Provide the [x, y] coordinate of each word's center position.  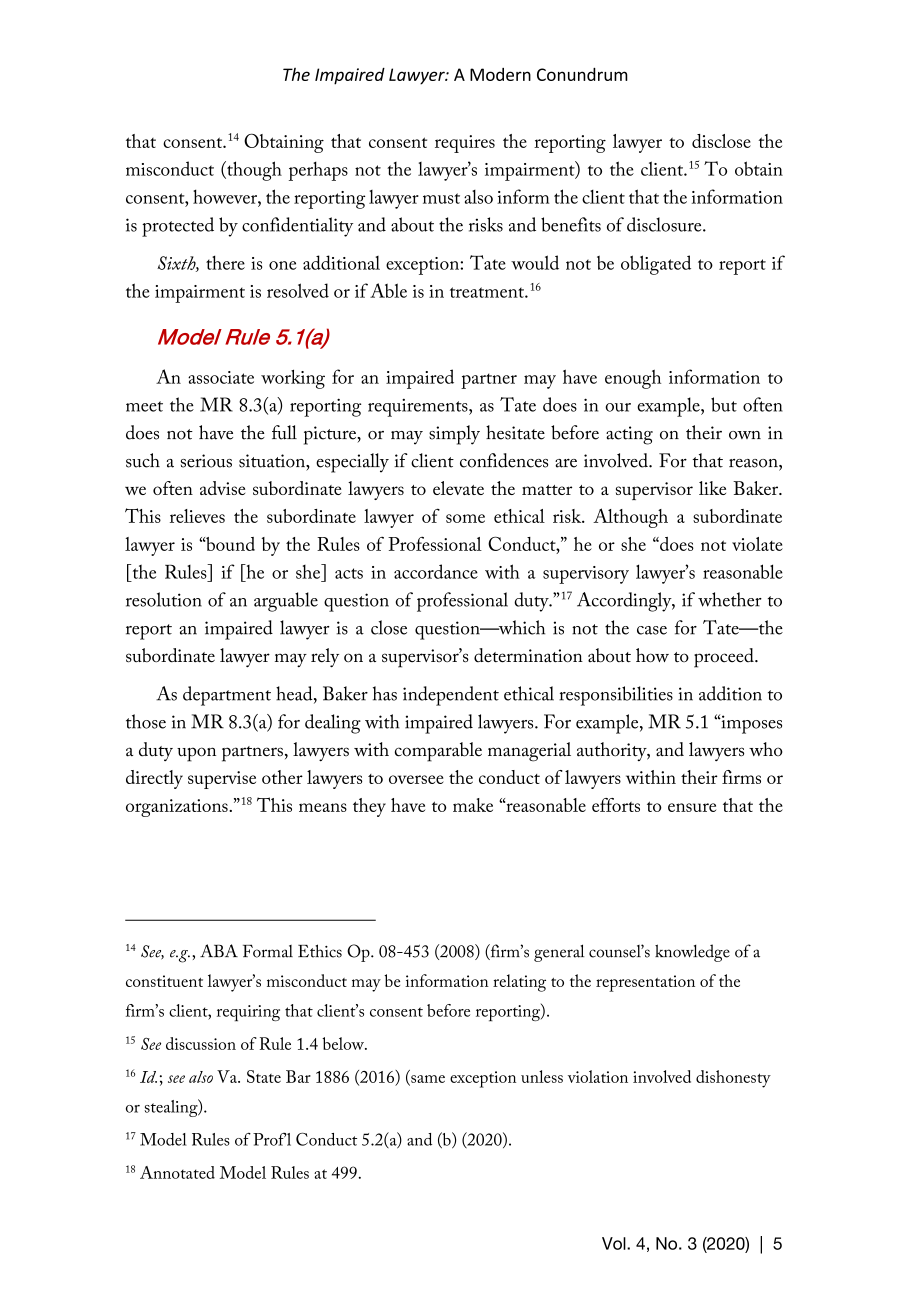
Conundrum [582, 74]
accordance [436, 571]
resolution [164, 599]
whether [730, 599]
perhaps [318, 171]
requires [465, 144]
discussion [201, 1043]
